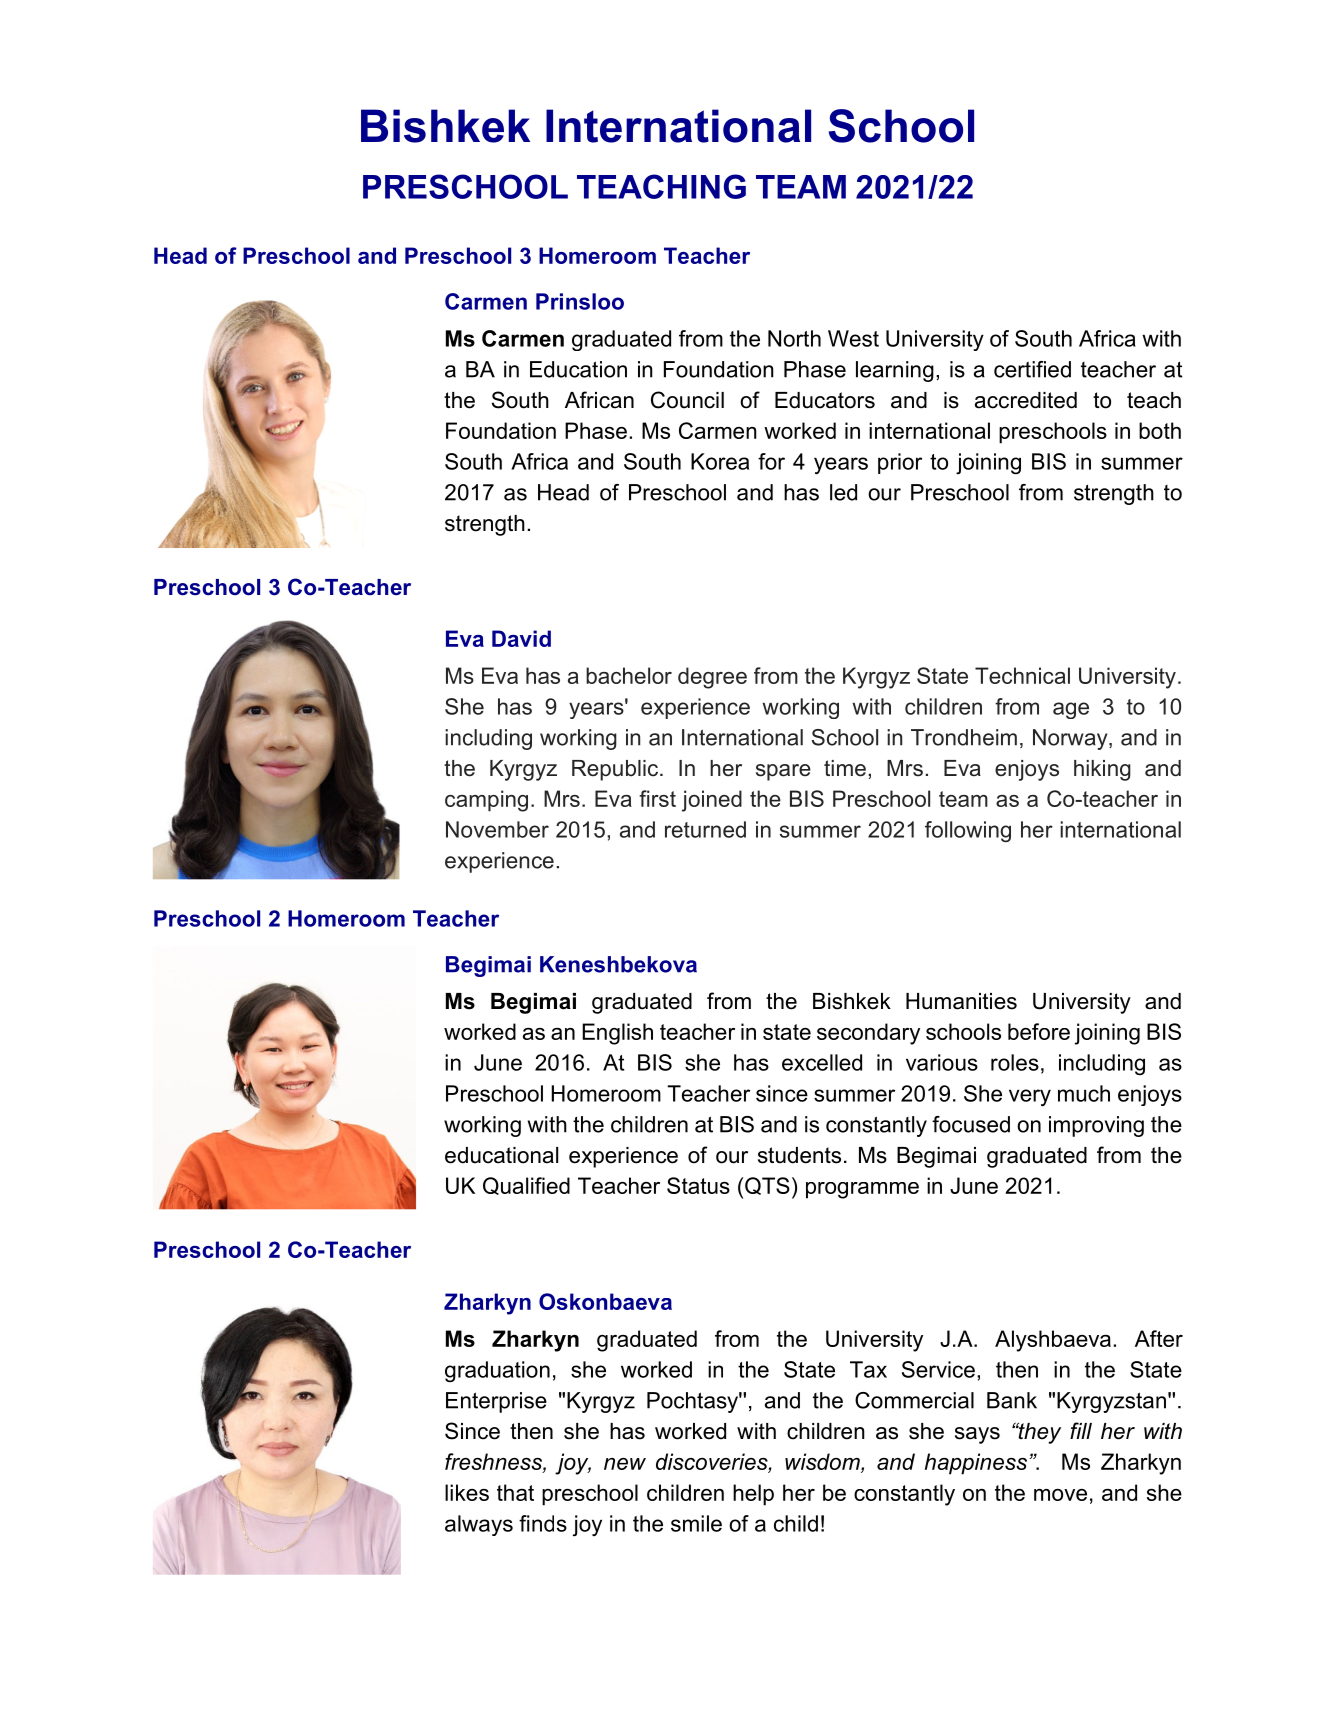  What do you see at coordinates (687, 400) in the document?
I see `Council` at bounding box center [687, 400].
